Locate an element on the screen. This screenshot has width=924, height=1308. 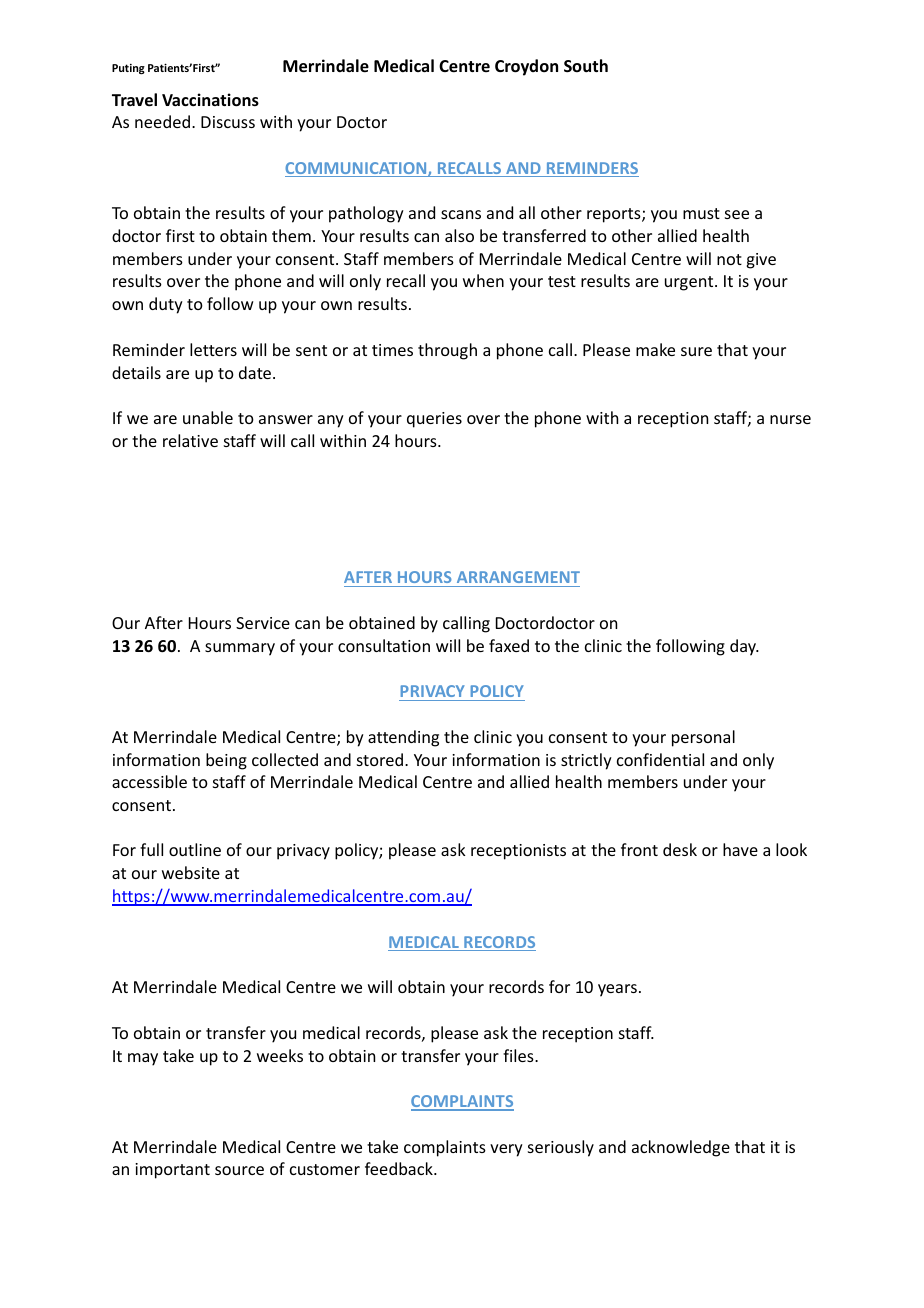
duty is located at coordinates (166, 305).
